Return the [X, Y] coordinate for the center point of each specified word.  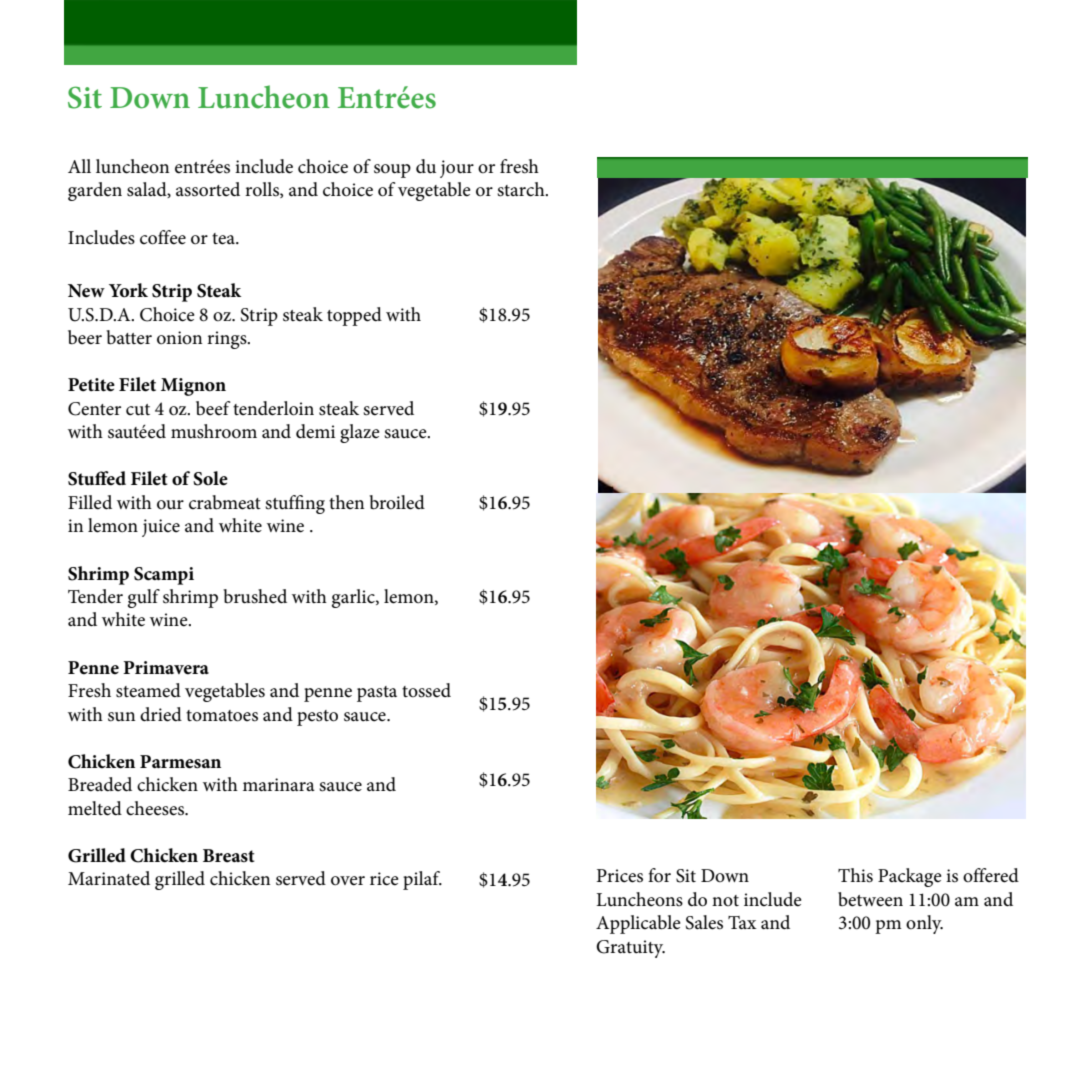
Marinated [109, 878]
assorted [208, 189]
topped [354, 316]
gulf [144, 598]
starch [522, 189]
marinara [279, 784]
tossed [426, 690]
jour [457, 169]
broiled [397, 502]
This [855, 875]
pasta [377, 694]
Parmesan [180, 762]
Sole [210, 478]
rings [228, 340]
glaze [360, 433]
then [346, 502]
